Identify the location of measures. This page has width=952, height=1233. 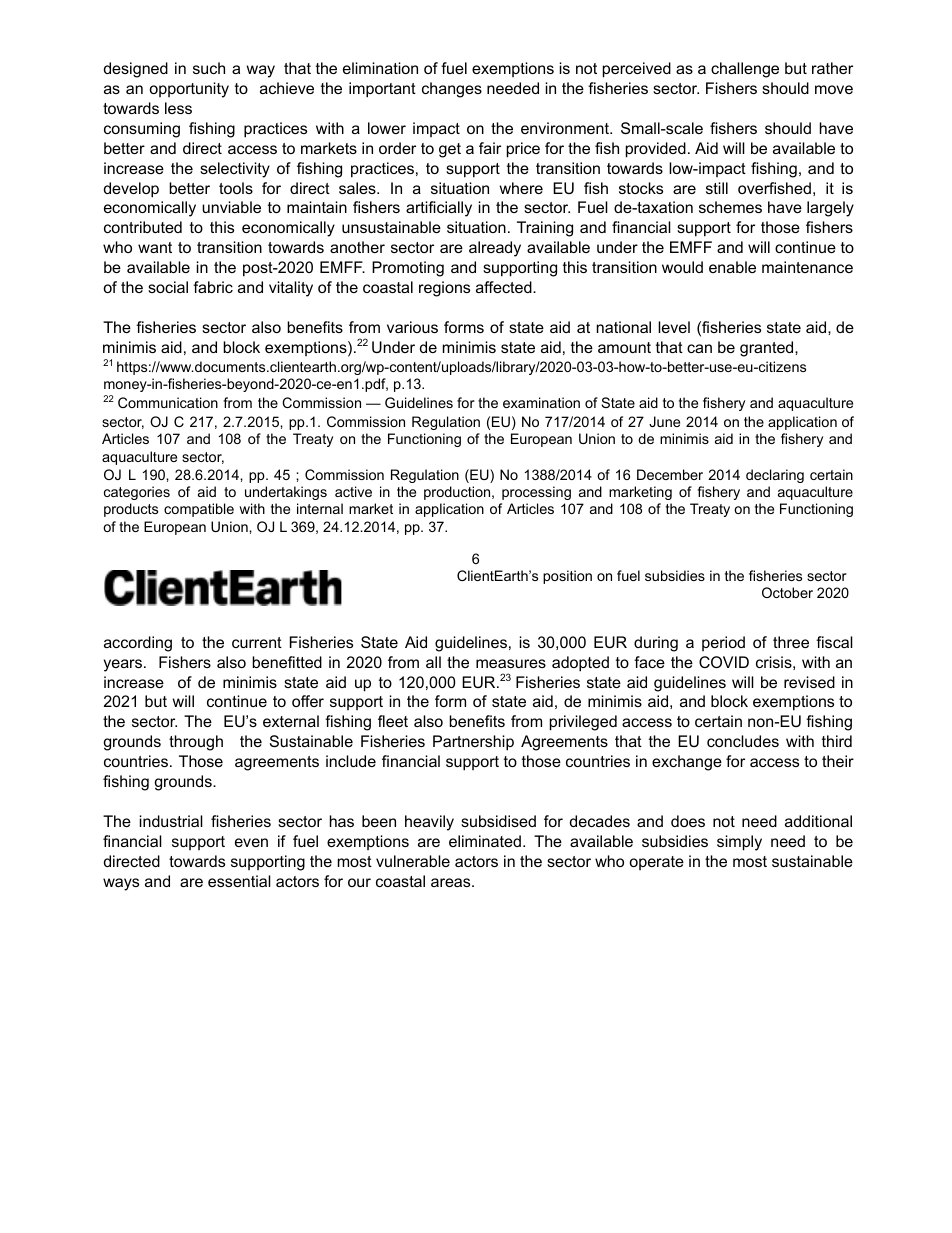
(511, 663).
